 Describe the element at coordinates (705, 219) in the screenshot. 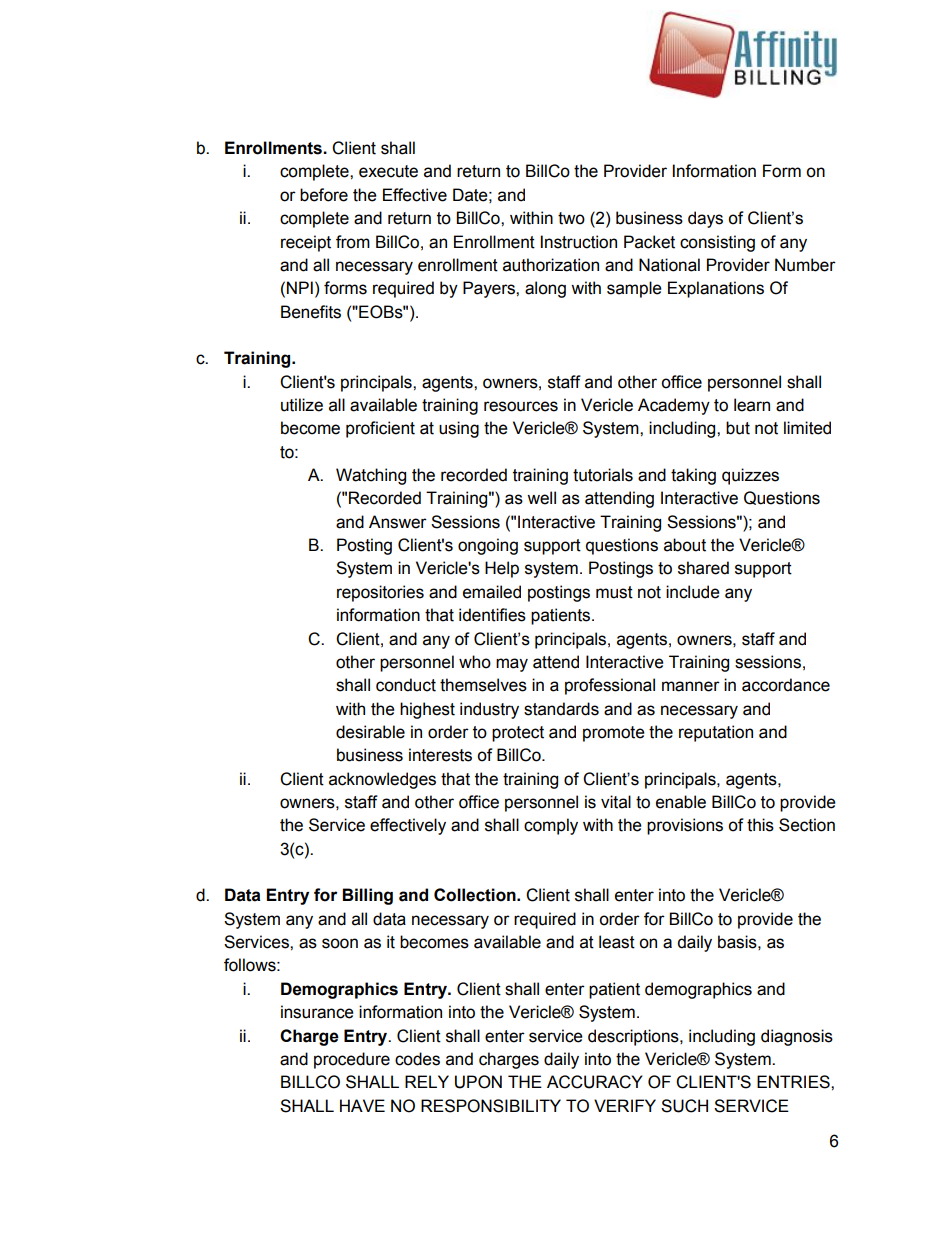

I see `days` at that location.
